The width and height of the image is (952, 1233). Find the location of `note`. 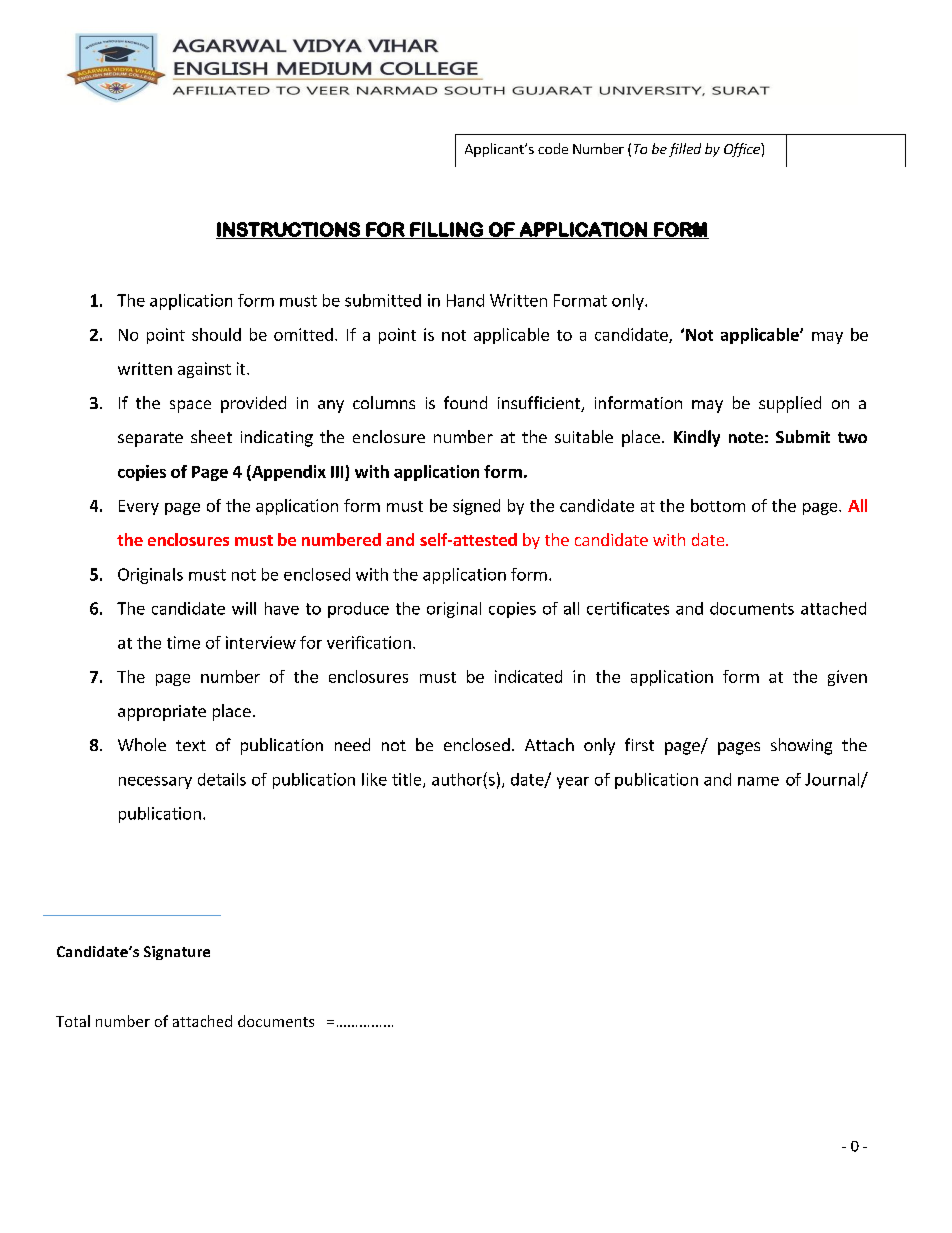

note is located at coordinates (746, 437).
